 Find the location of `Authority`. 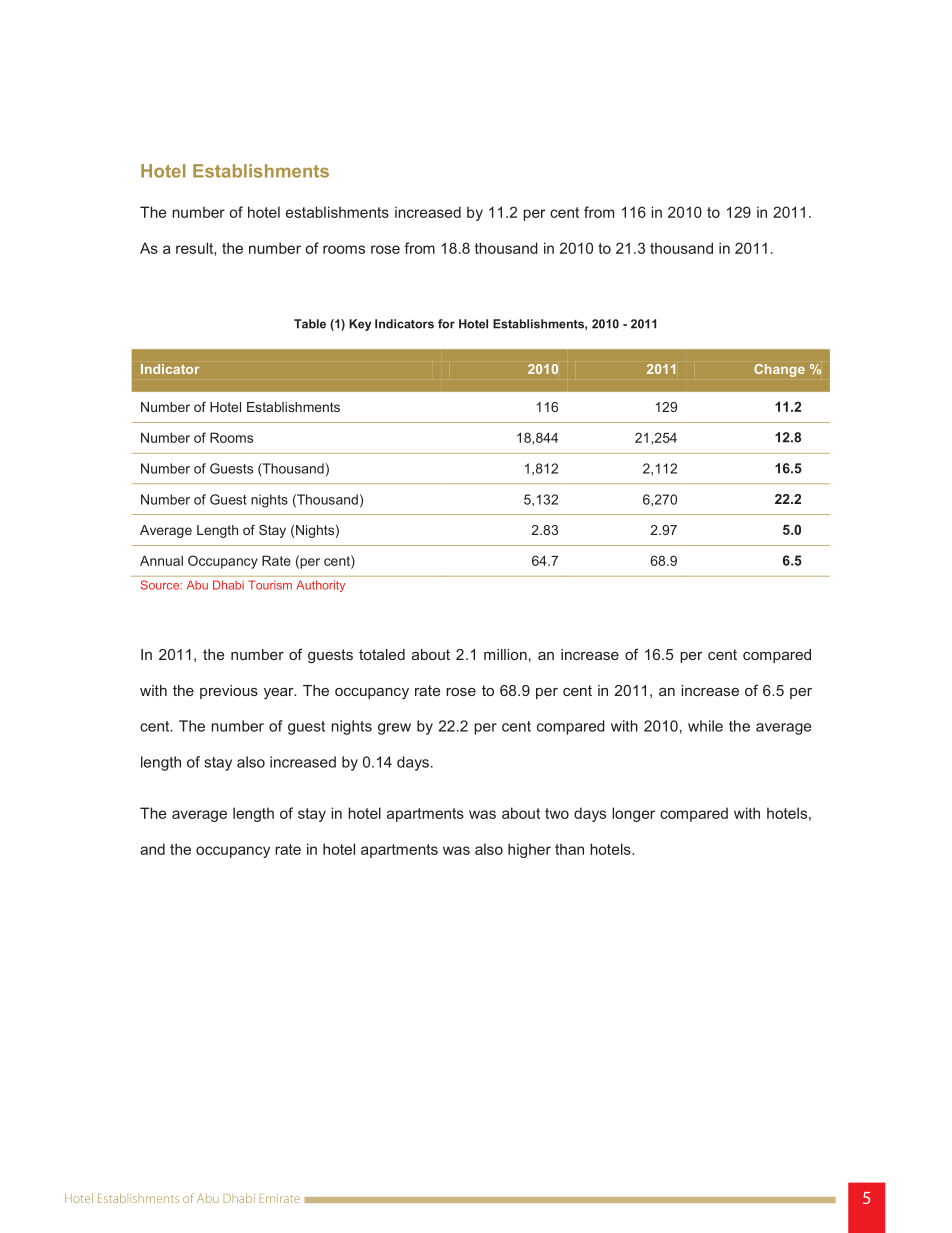

Authority is located at coordinates (320, 586).
